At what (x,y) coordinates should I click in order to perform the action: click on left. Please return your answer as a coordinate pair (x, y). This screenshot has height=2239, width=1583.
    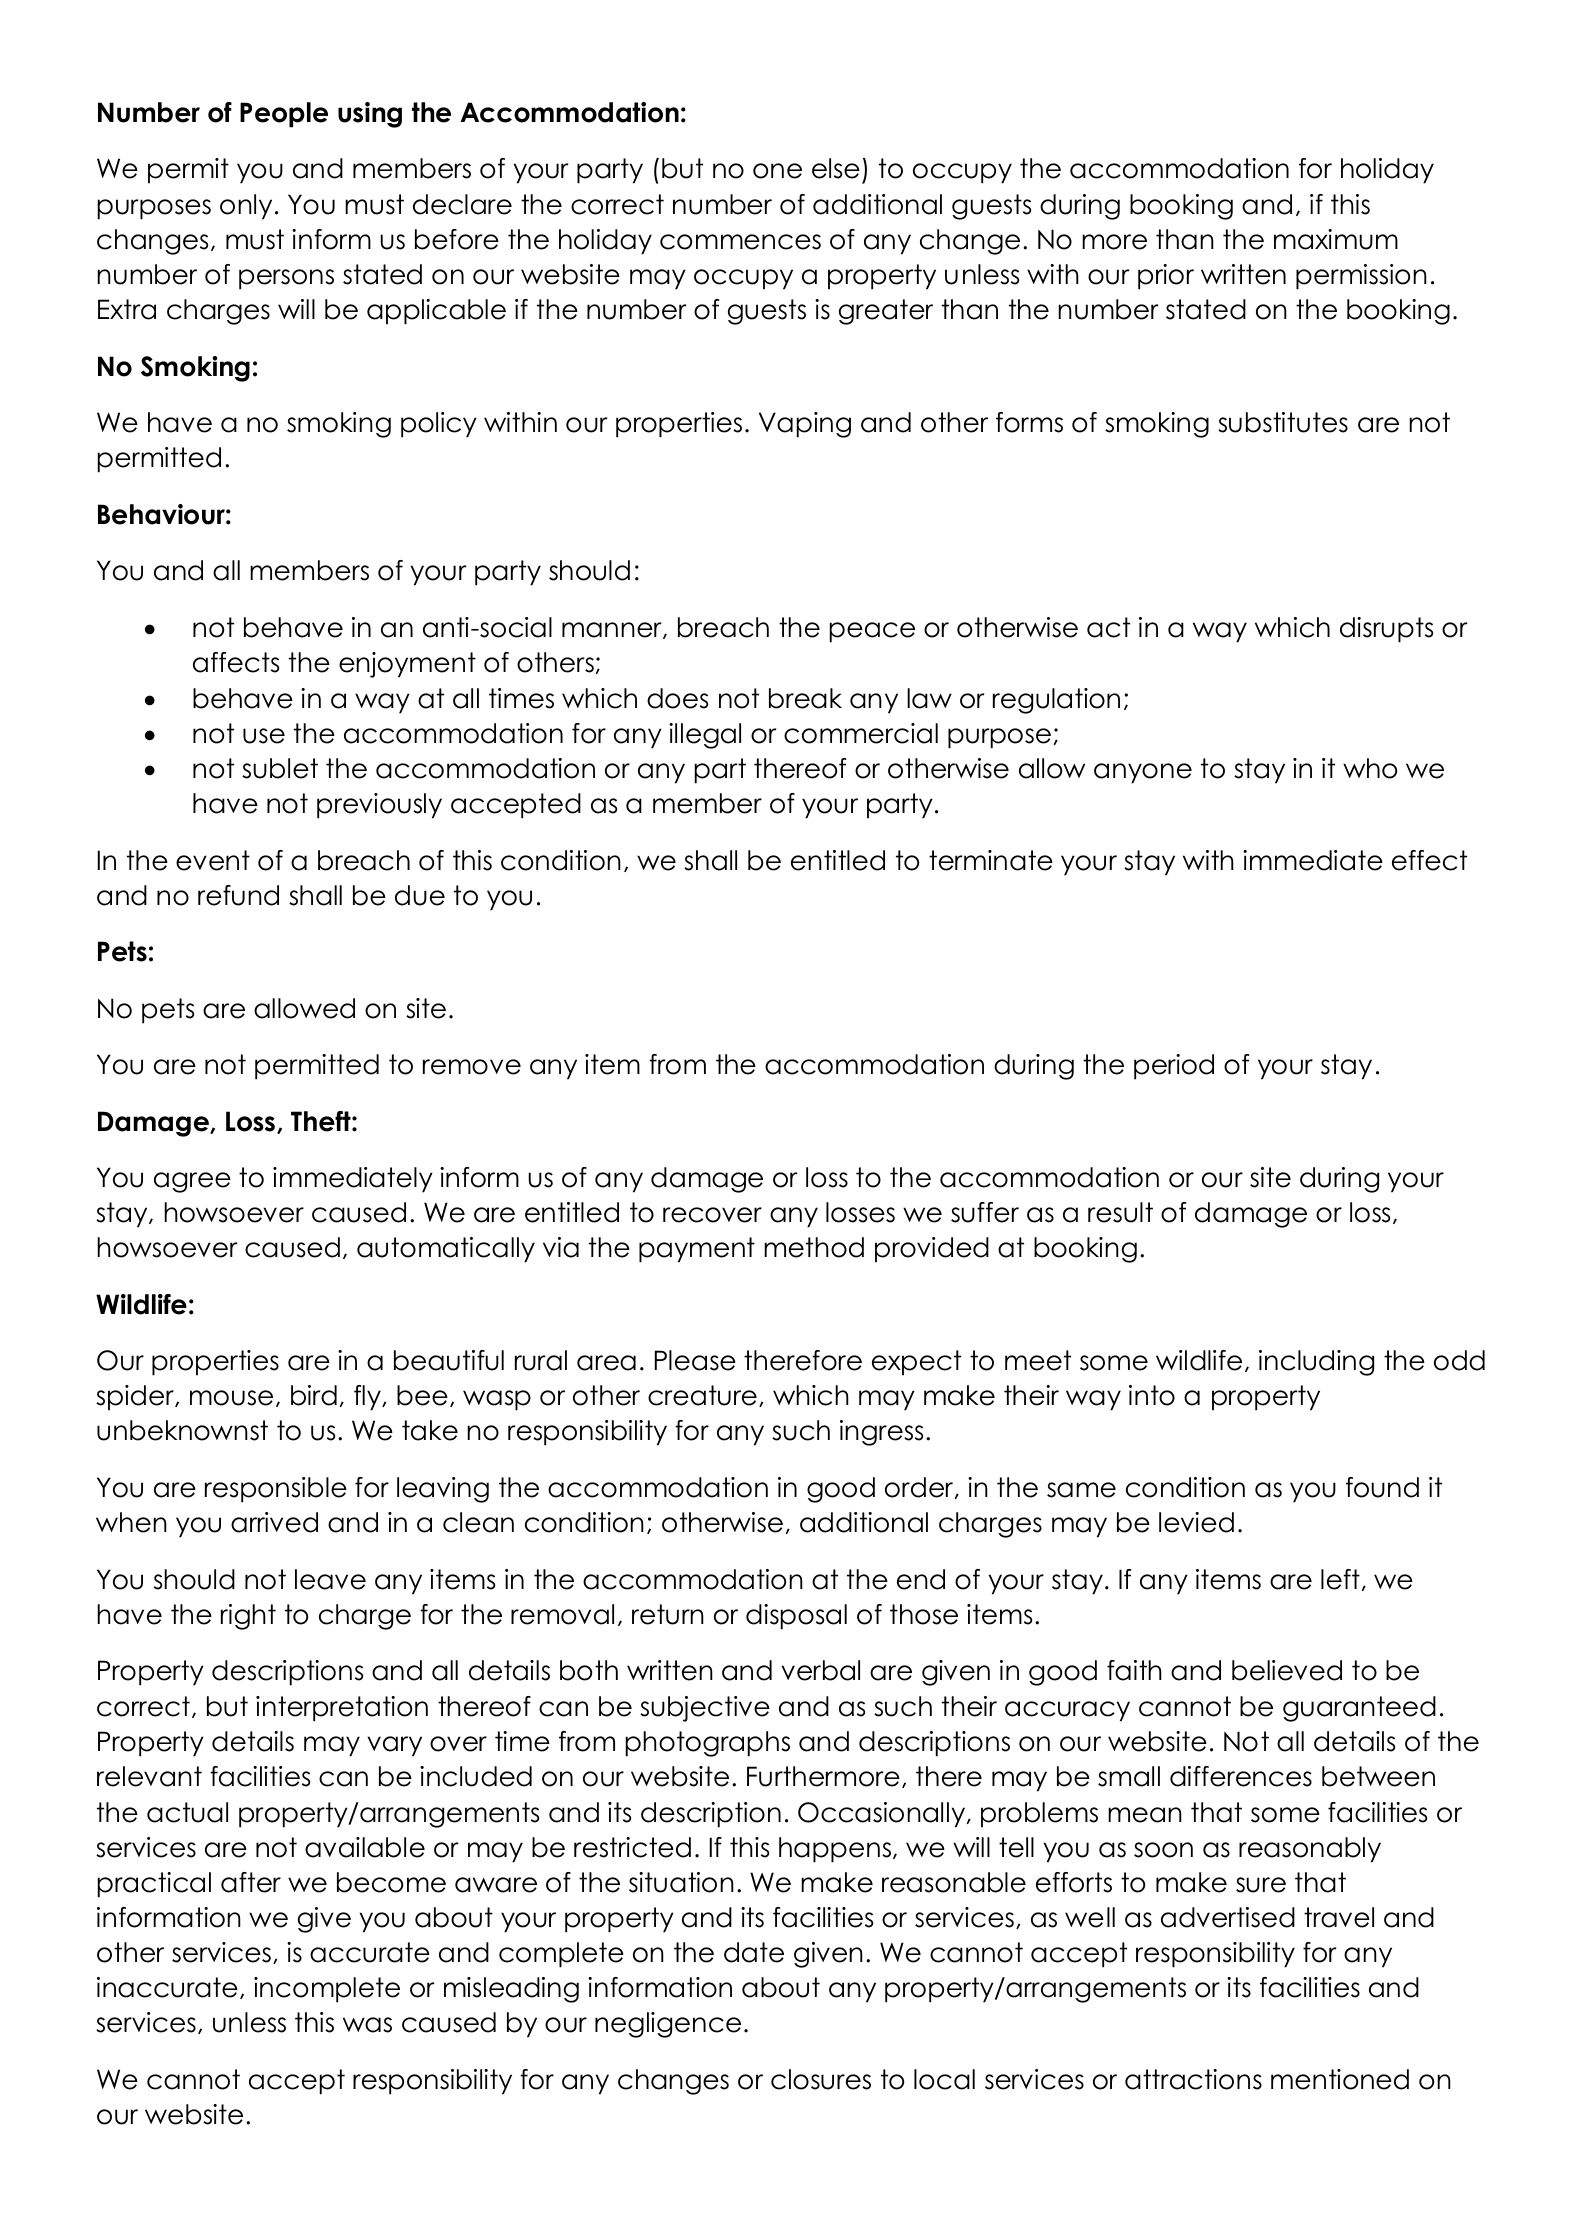
    Looking at the image, I should click on (1340, 1579).
